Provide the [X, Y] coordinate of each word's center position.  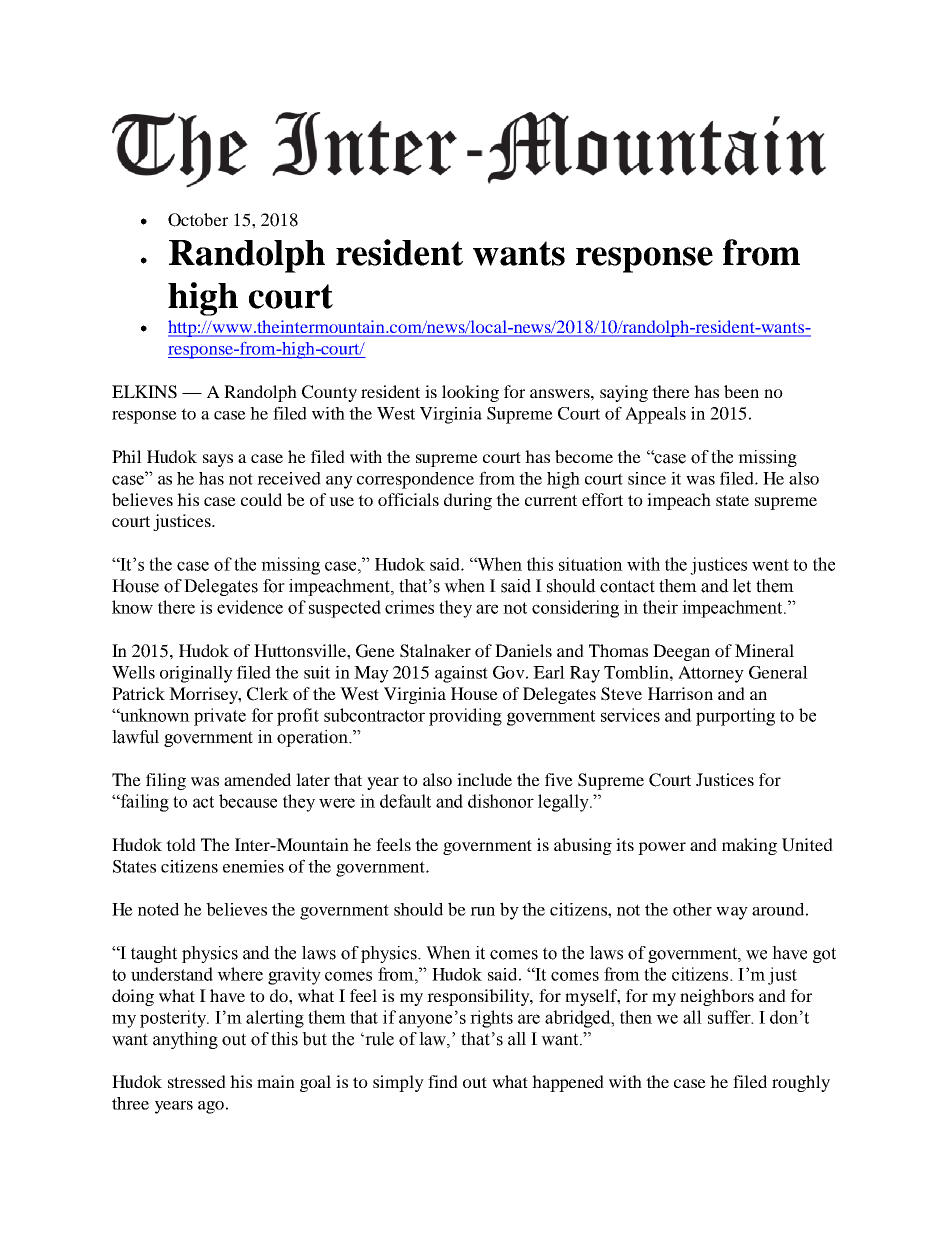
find [443, 1081]
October [198, 220]
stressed [197, 1081]
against [461, 674]
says [218, 460]
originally [196, 674]
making [749, 846]
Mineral [764, 650]
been [741, 391]
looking [470, 393]
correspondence [415, 480]
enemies [253, 866]
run [482, 911]
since [647, 478]
